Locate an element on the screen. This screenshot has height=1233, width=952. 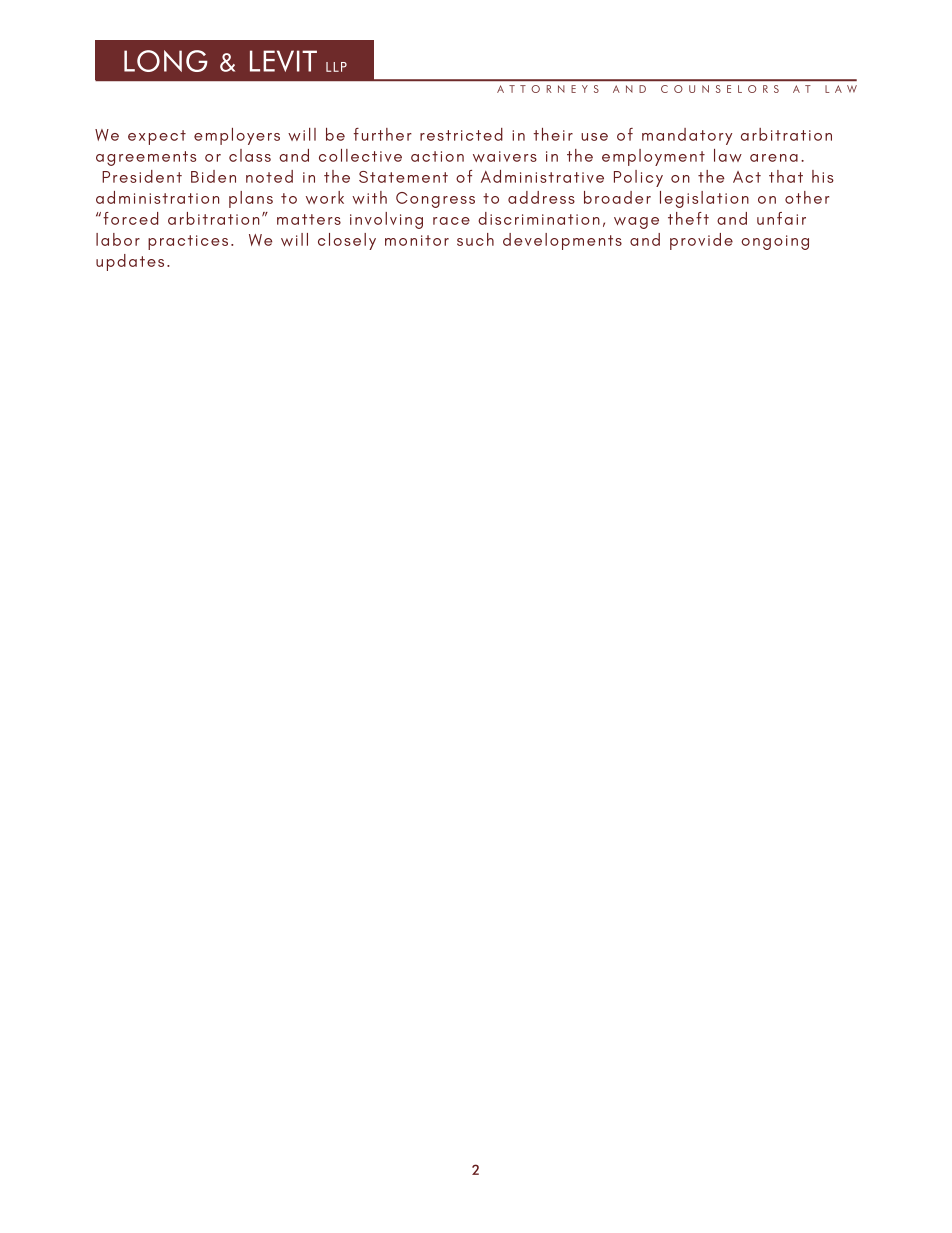
LONG is located at coordinates (166, 61).
